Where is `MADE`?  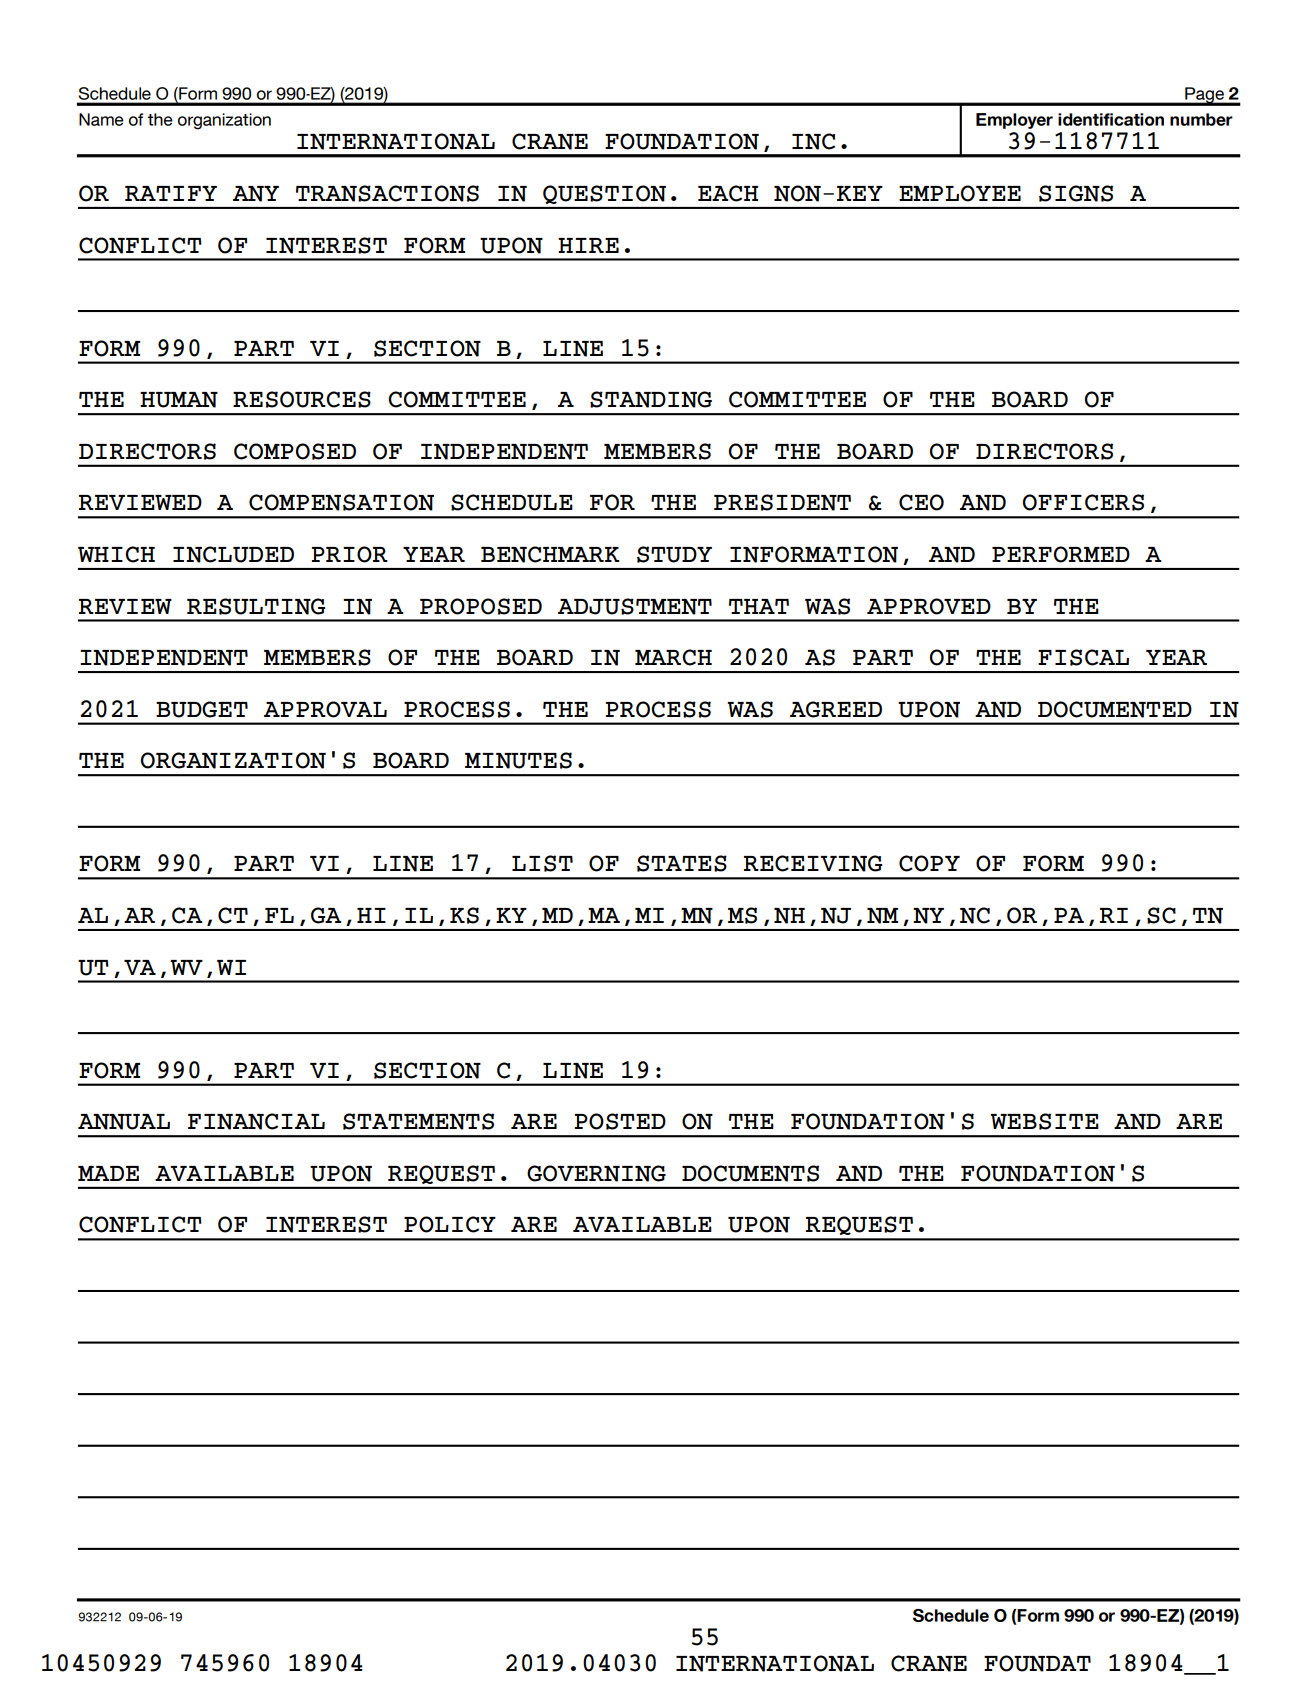
MADE is located at coordinates (108, 1173).
